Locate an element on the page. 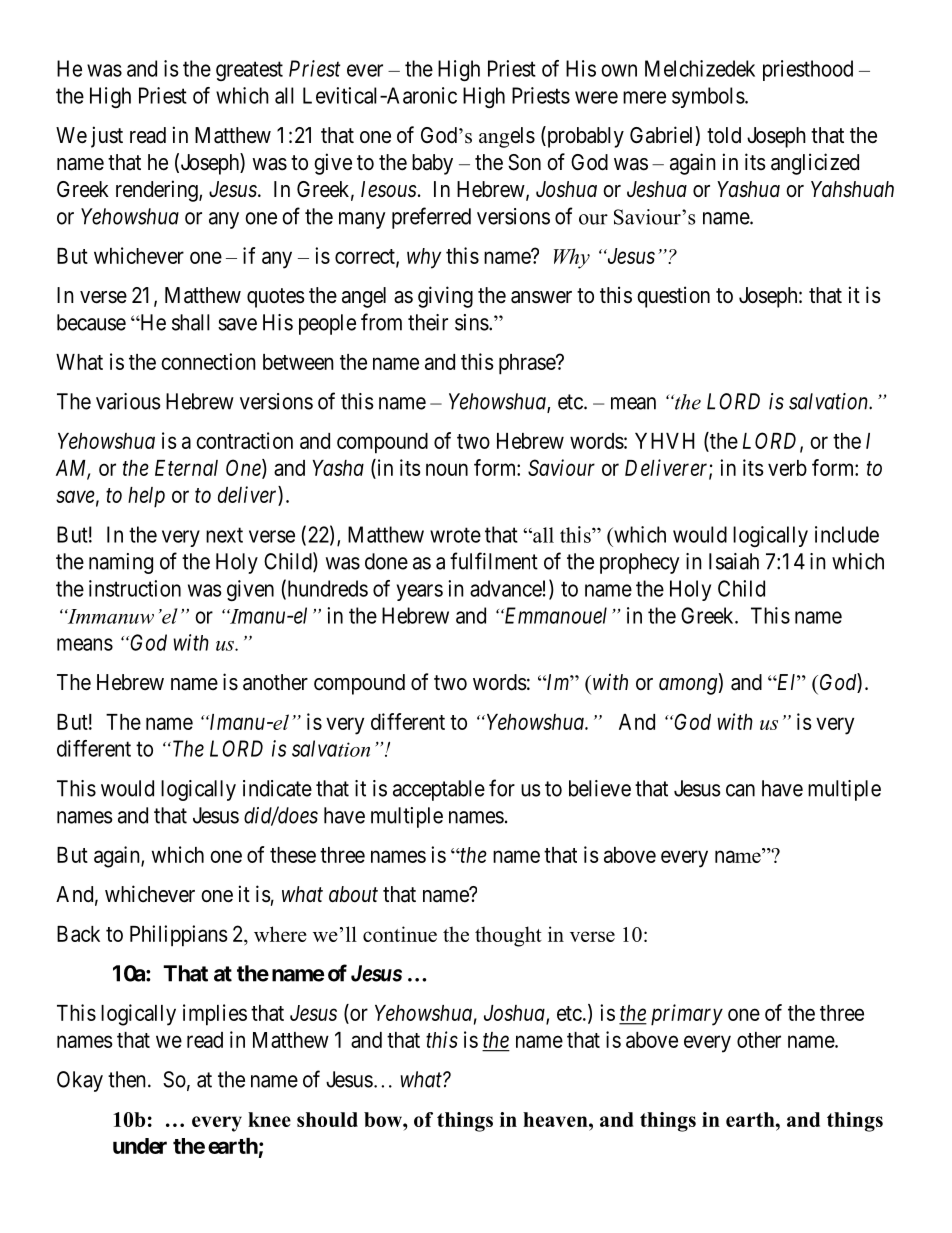  instruction is located at coordinates (135, 588).
